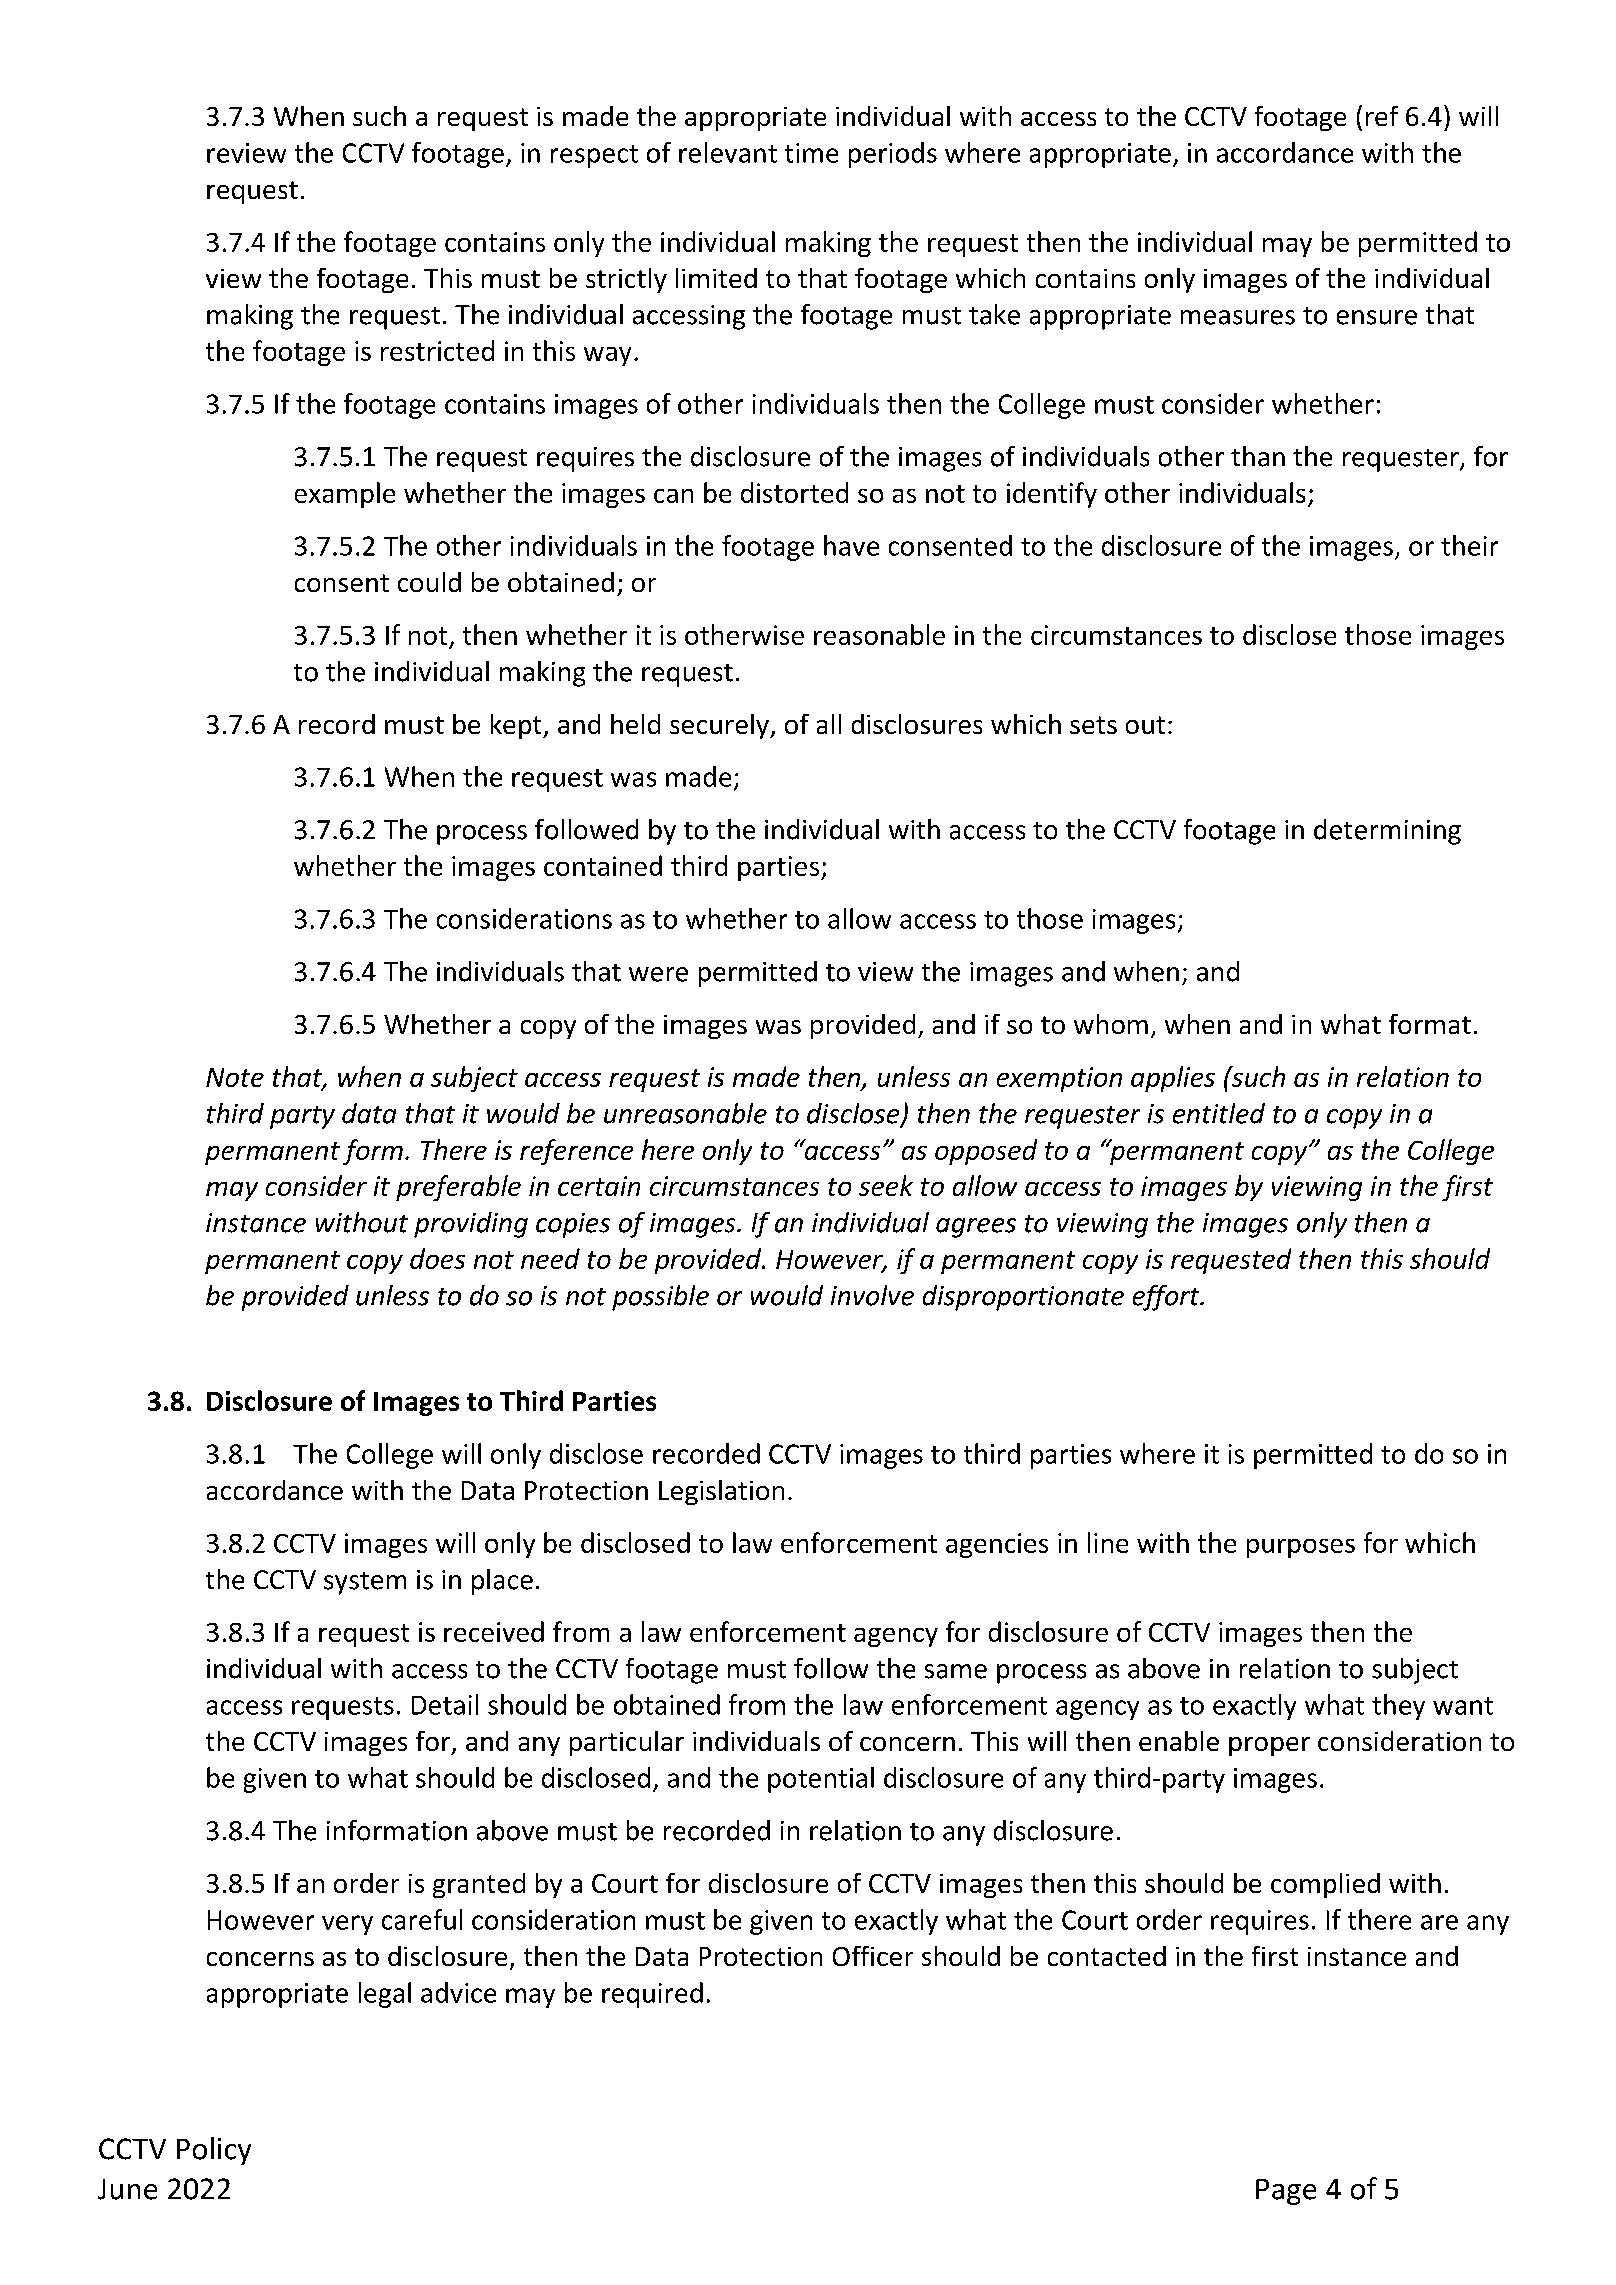  What do you see at coordinates (652, 1995) in the screenshot?
I see `required` at bounding box center [652, 1995].
